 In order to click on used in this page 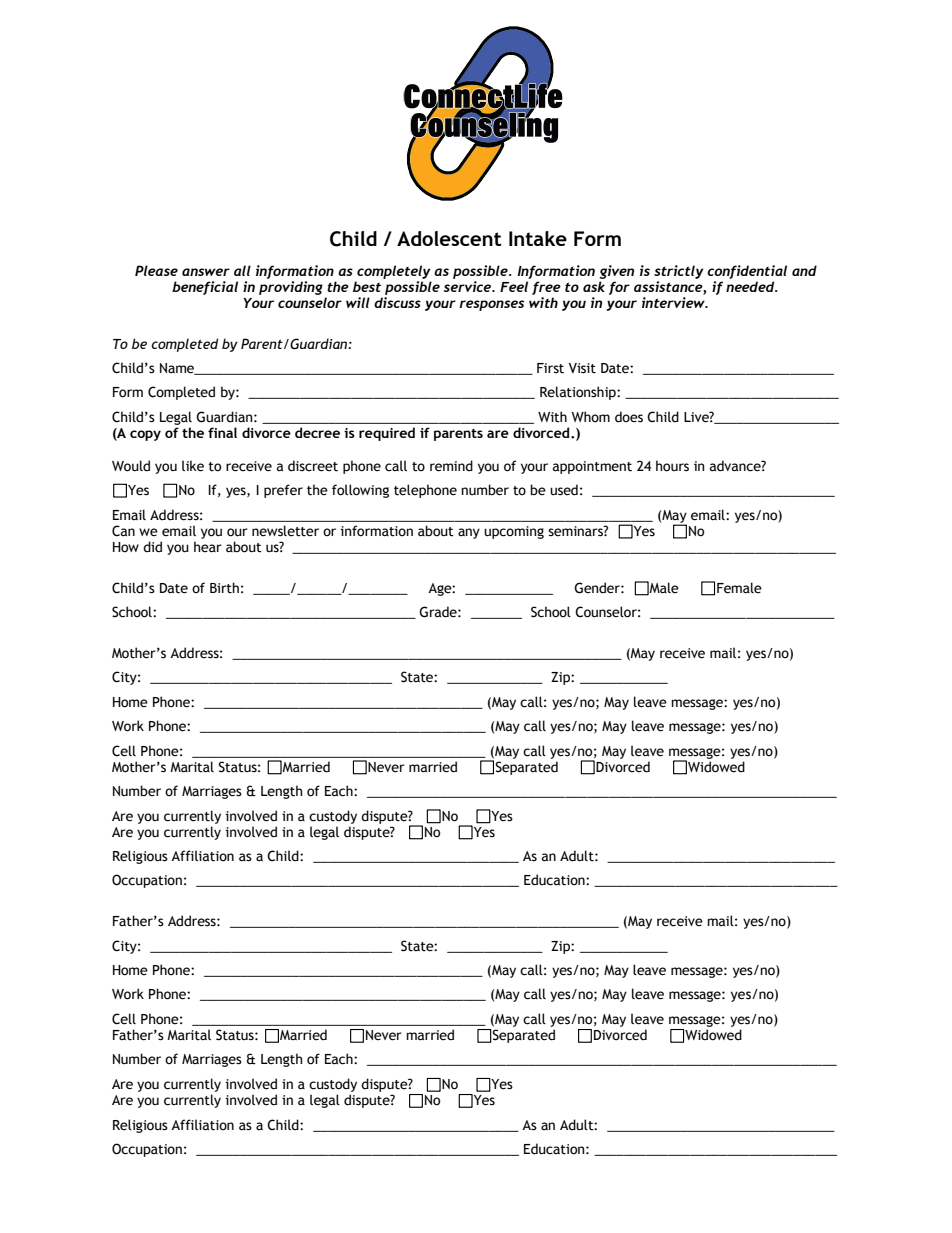, I will do `click(564, 490)`.
